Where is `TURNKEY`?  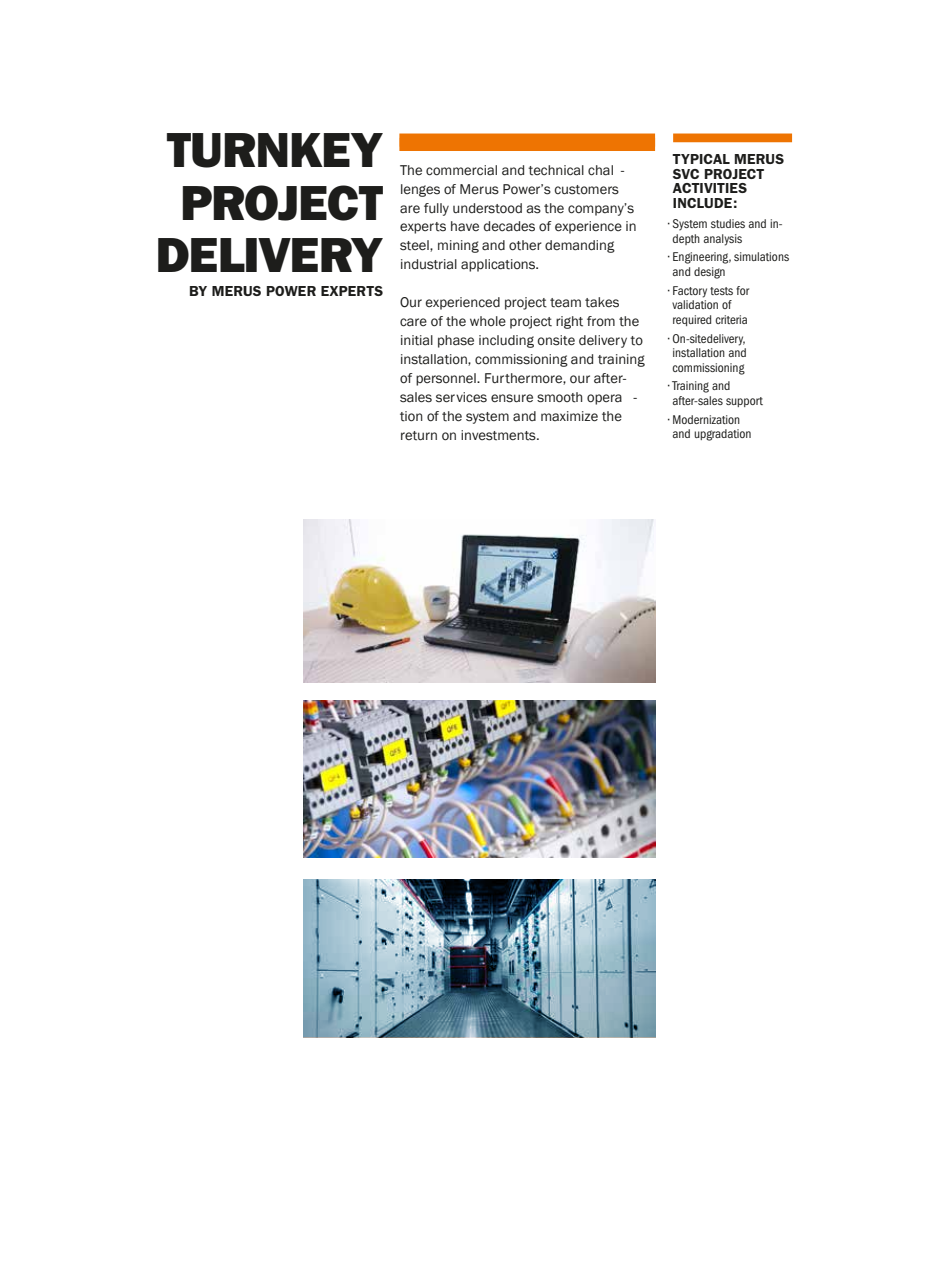
TURNKEY is located at coordinates (275, 150).
